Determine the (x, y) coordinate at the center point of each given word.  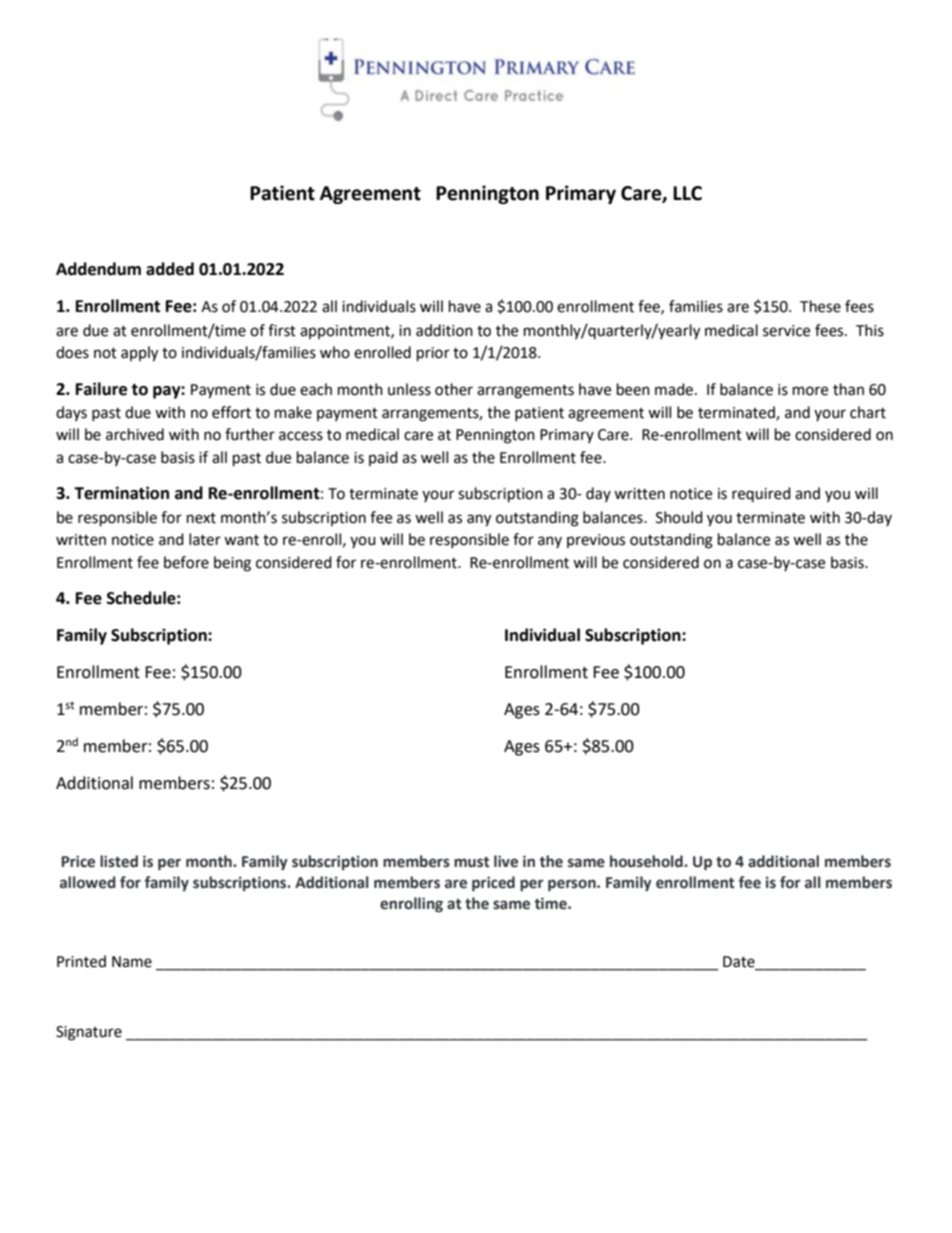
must (471, 862)
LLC (687, 193)
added (170, 269)
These (820, 306)
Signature (89, 1033)
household (647, 861)
